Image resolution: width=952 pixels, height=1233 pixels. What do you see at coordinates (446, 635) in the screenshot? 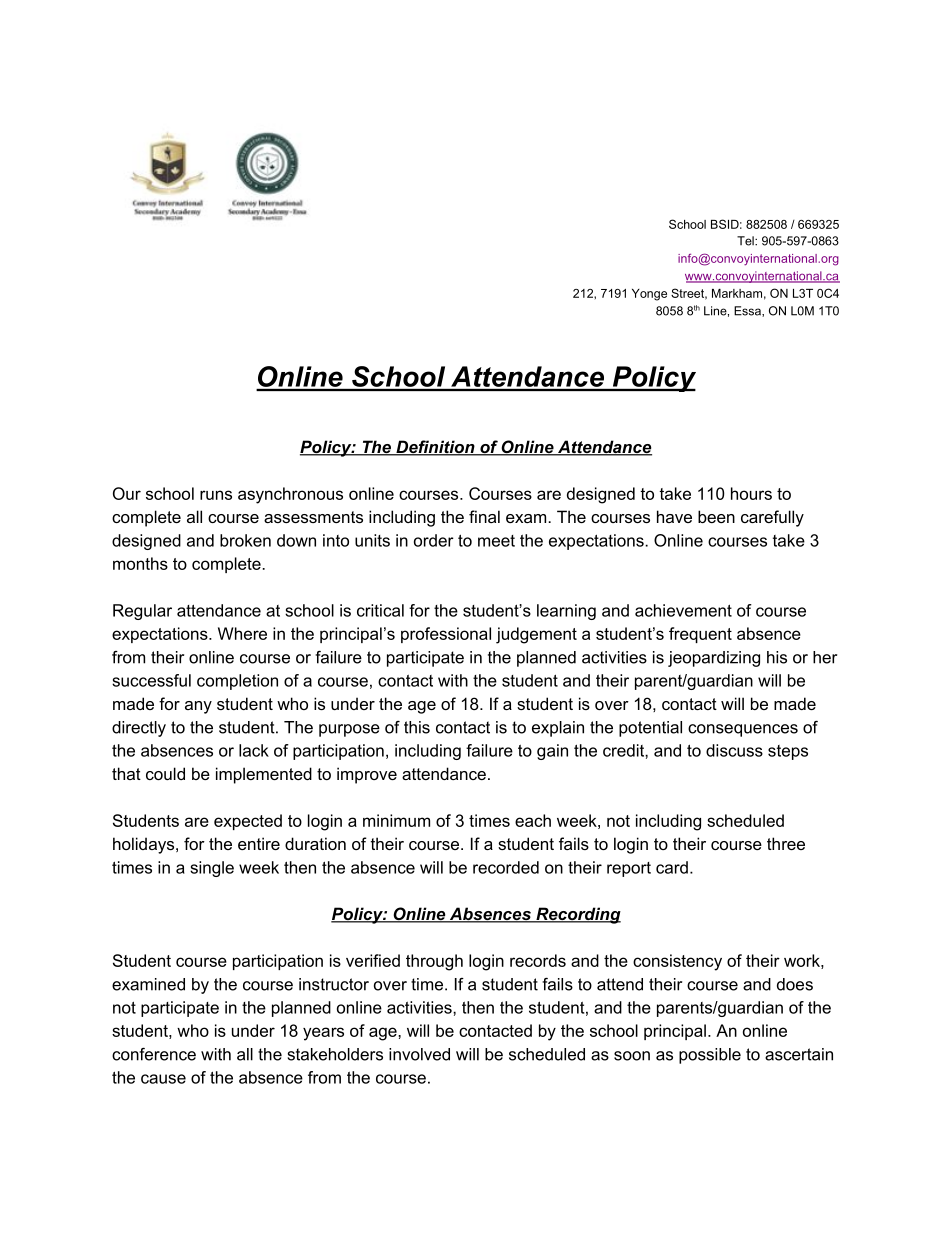
I see `professional` at bounding box center [446, 635].
